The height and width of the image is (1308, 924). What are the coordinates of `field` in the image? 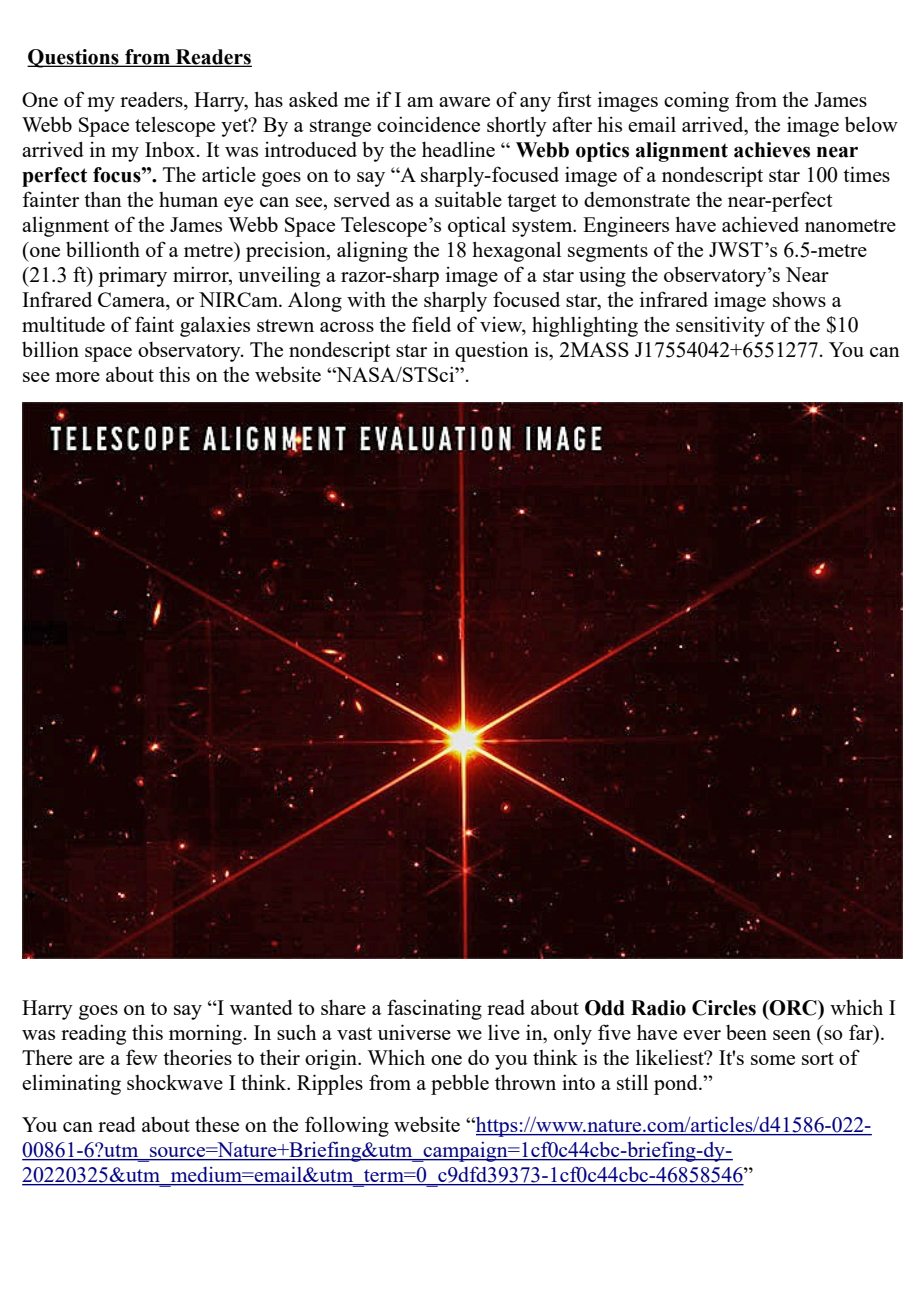 It's located at (431, 324).
